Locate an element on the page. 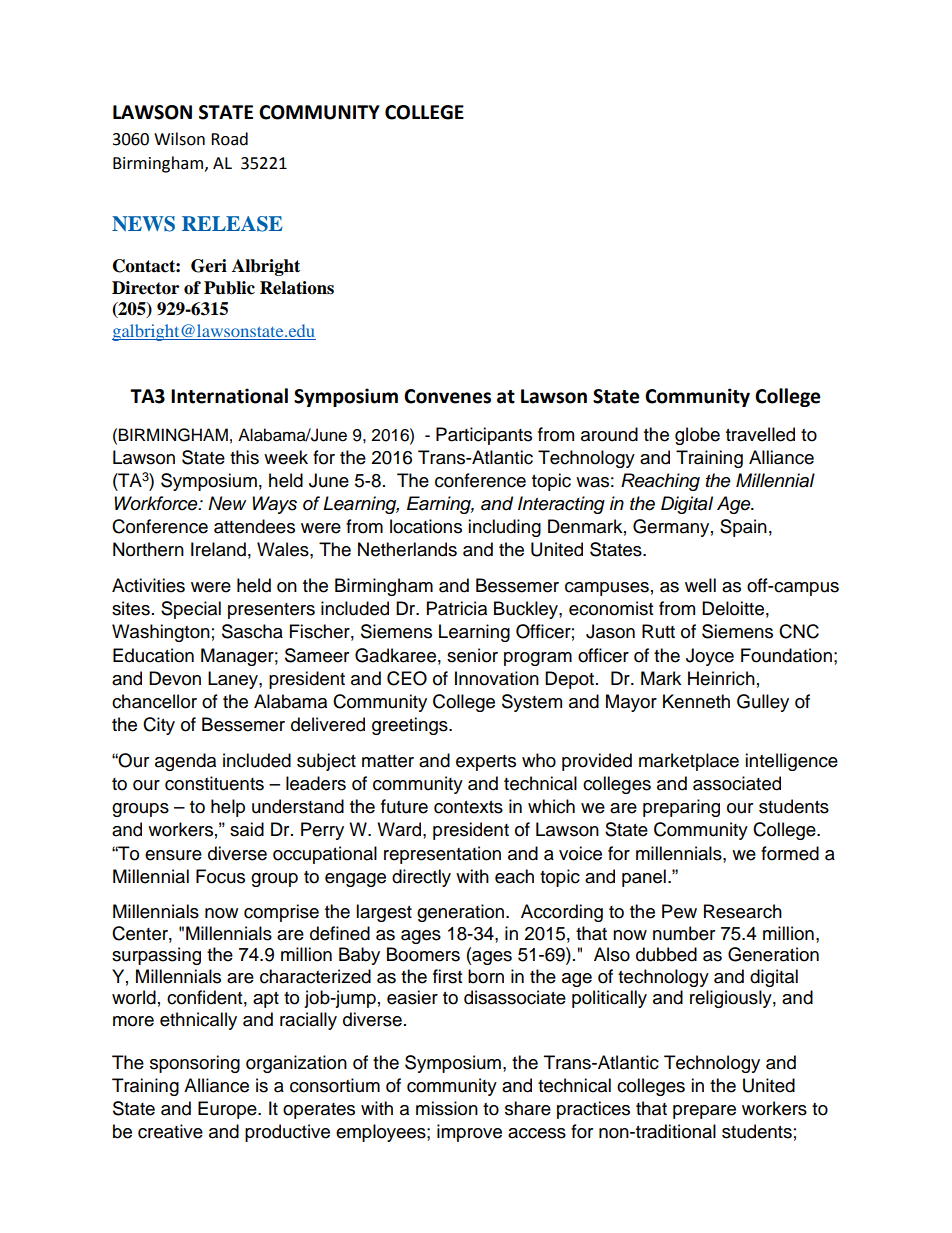 The image size is (952, 1233). Boomers is located at coordinates (423, 954).
